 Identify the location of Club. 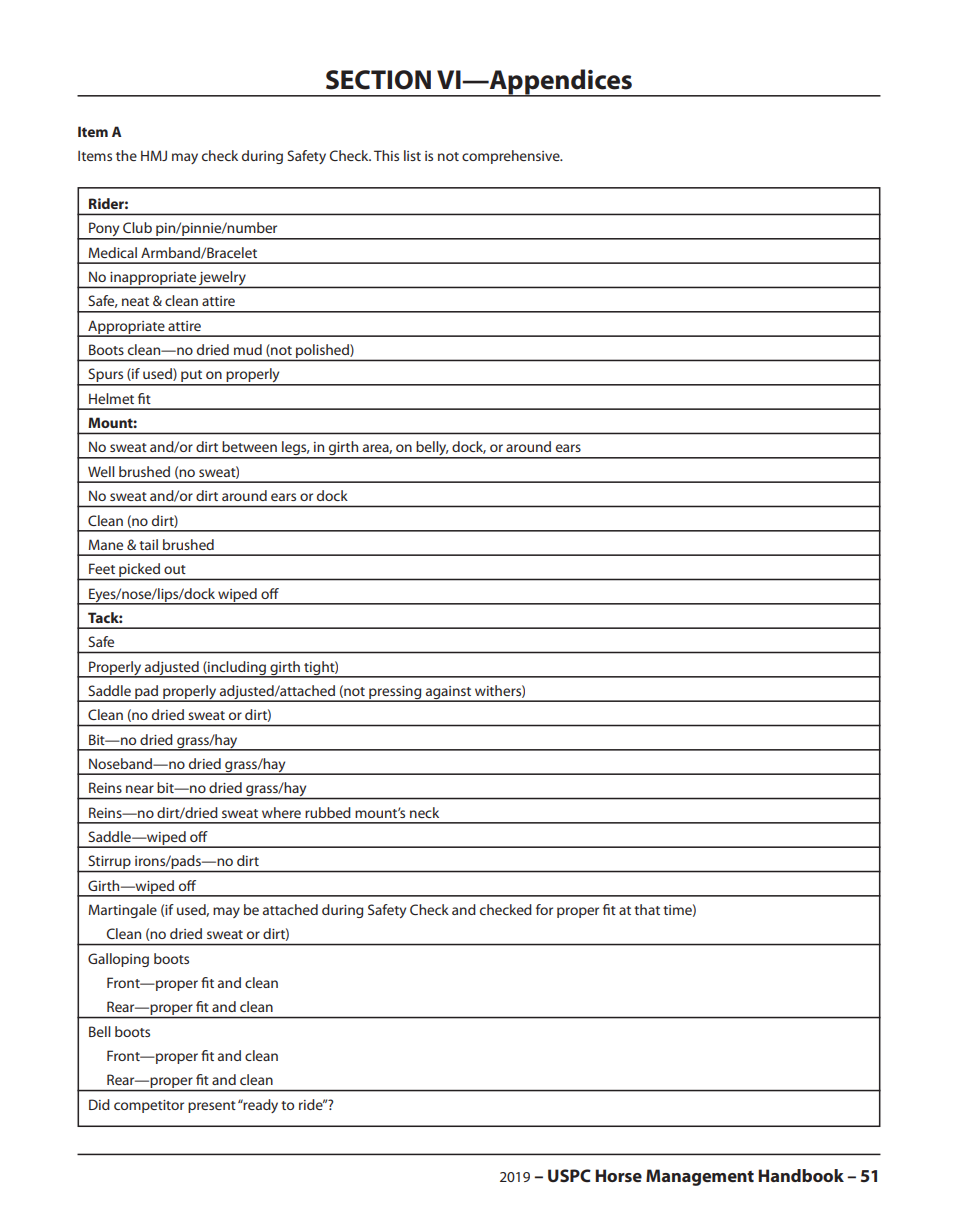
(137, 227).
